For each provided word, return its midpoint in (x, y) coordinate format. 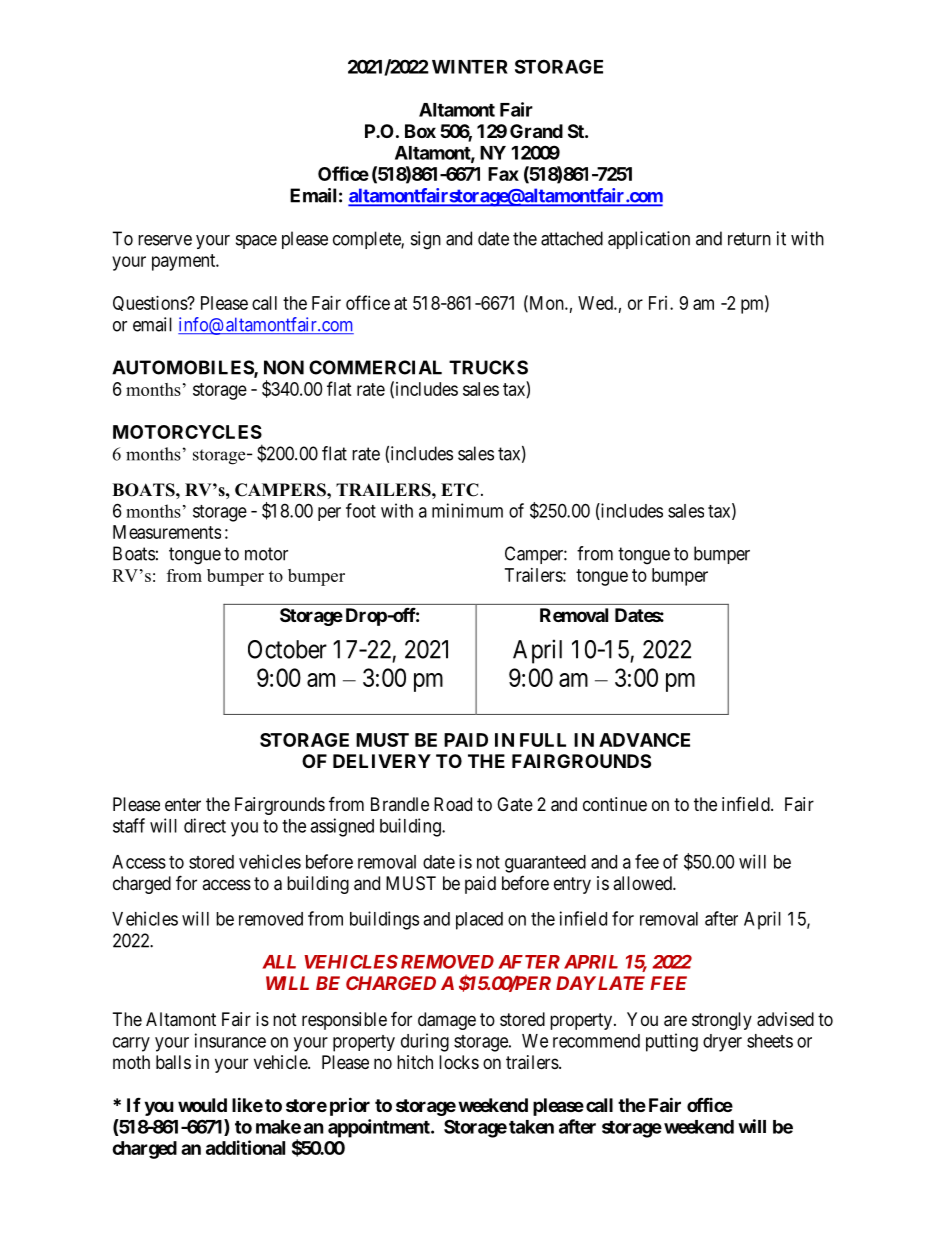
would (202, 1105)
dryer (722, 1043)
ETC (460, 490)
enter (183, 804)
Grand (536, 131)
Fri (660, 303)
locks (459, 1062)
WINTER (470, 67)
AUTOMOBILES (183, 368)
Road (453, 804)
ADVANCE (644, 740)
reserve (165, 240)
